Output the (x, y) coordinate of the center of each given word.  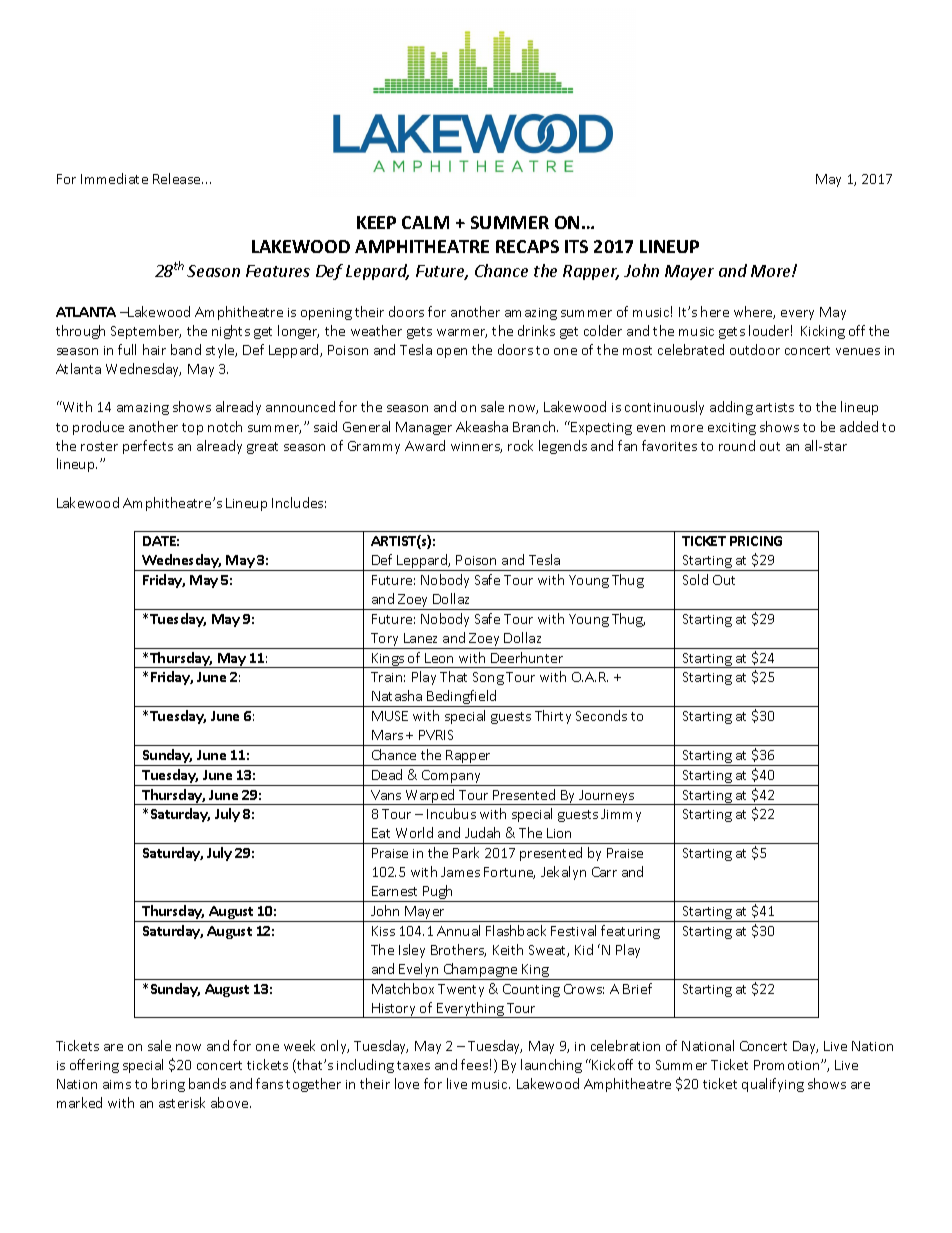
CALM (425, 222)
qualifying (773, 1085)
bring (168, 1085)
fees (474, 1064)
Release (178, 178)
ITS (576, 246)
